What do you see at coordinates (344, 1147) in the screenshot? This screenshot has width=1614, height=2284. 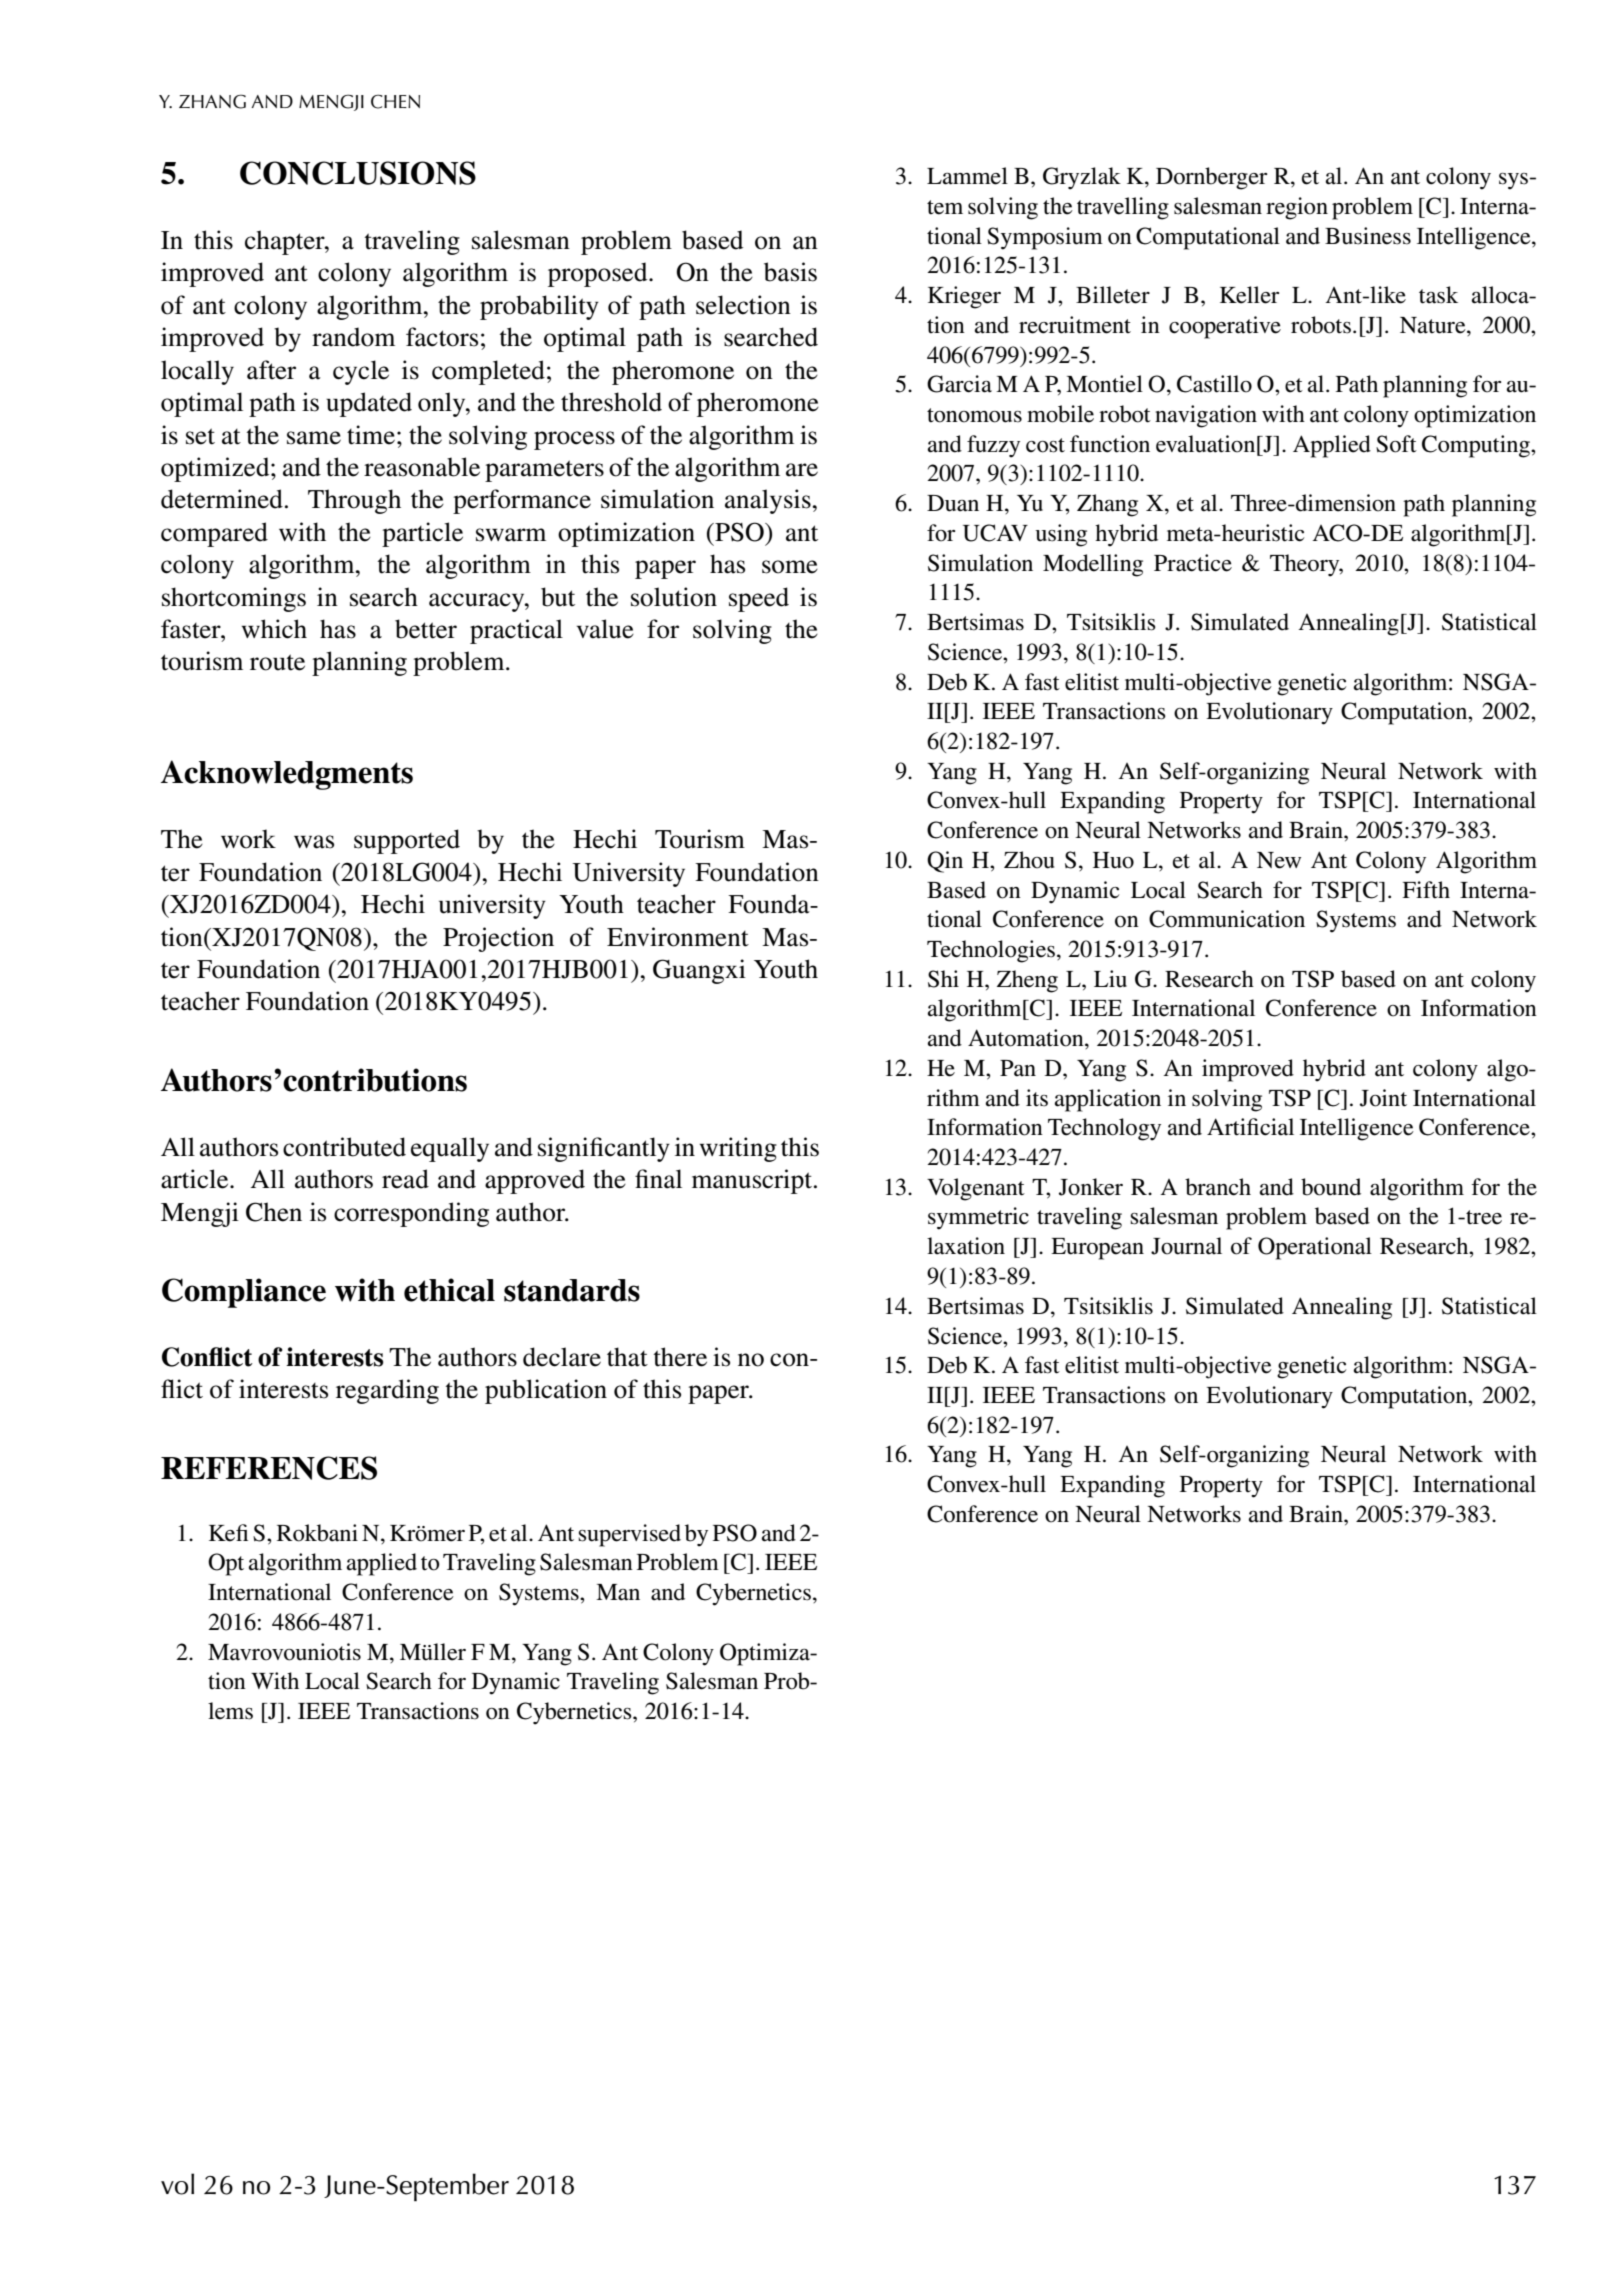 I see `contributed` at bounding box center [344, 1147].
